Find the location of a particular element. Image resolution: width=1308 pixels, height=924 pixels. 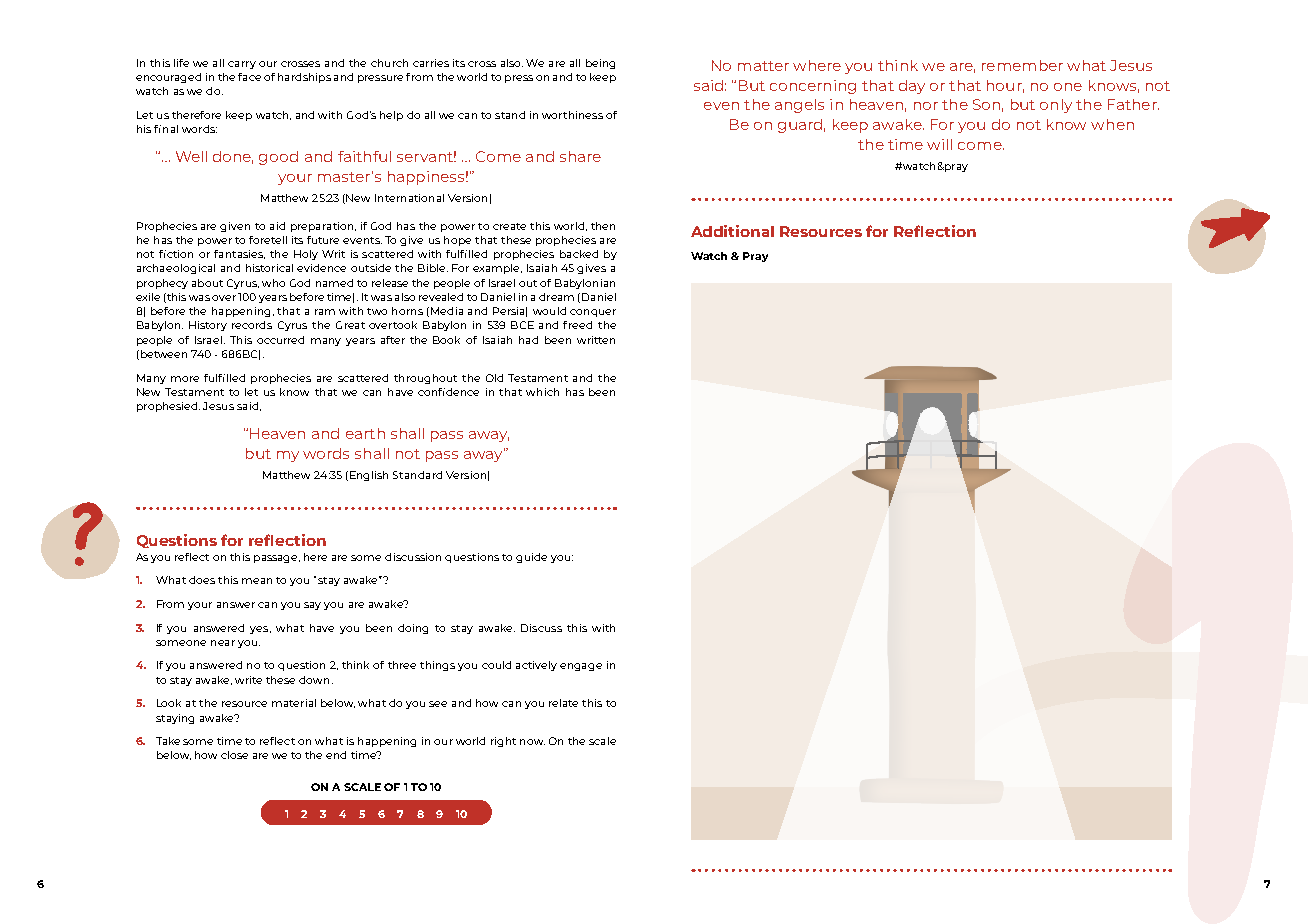

conquer is located at coordinates (593, 313).
